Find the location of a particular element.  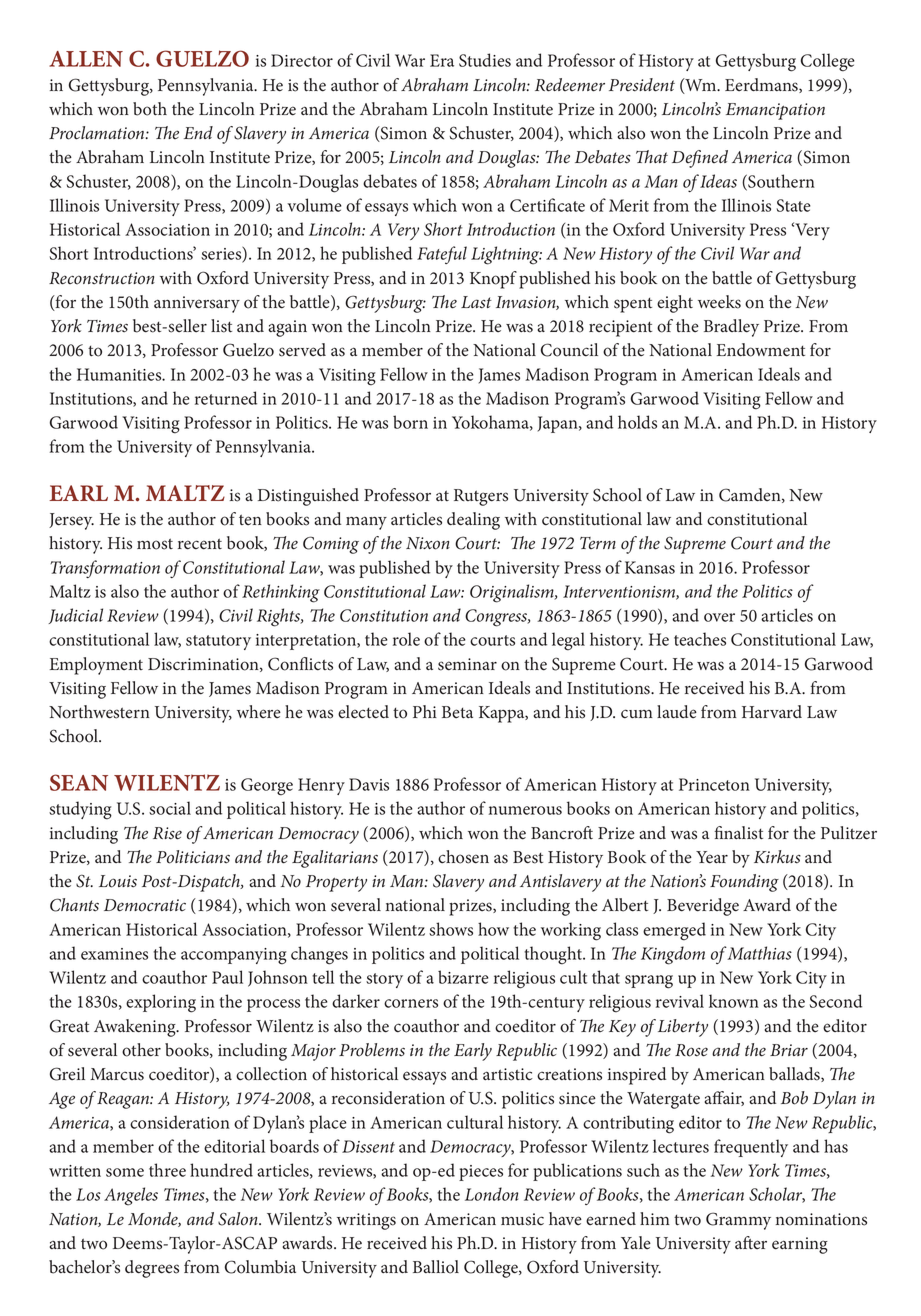

teaches is located at coordinates (700, 639).
